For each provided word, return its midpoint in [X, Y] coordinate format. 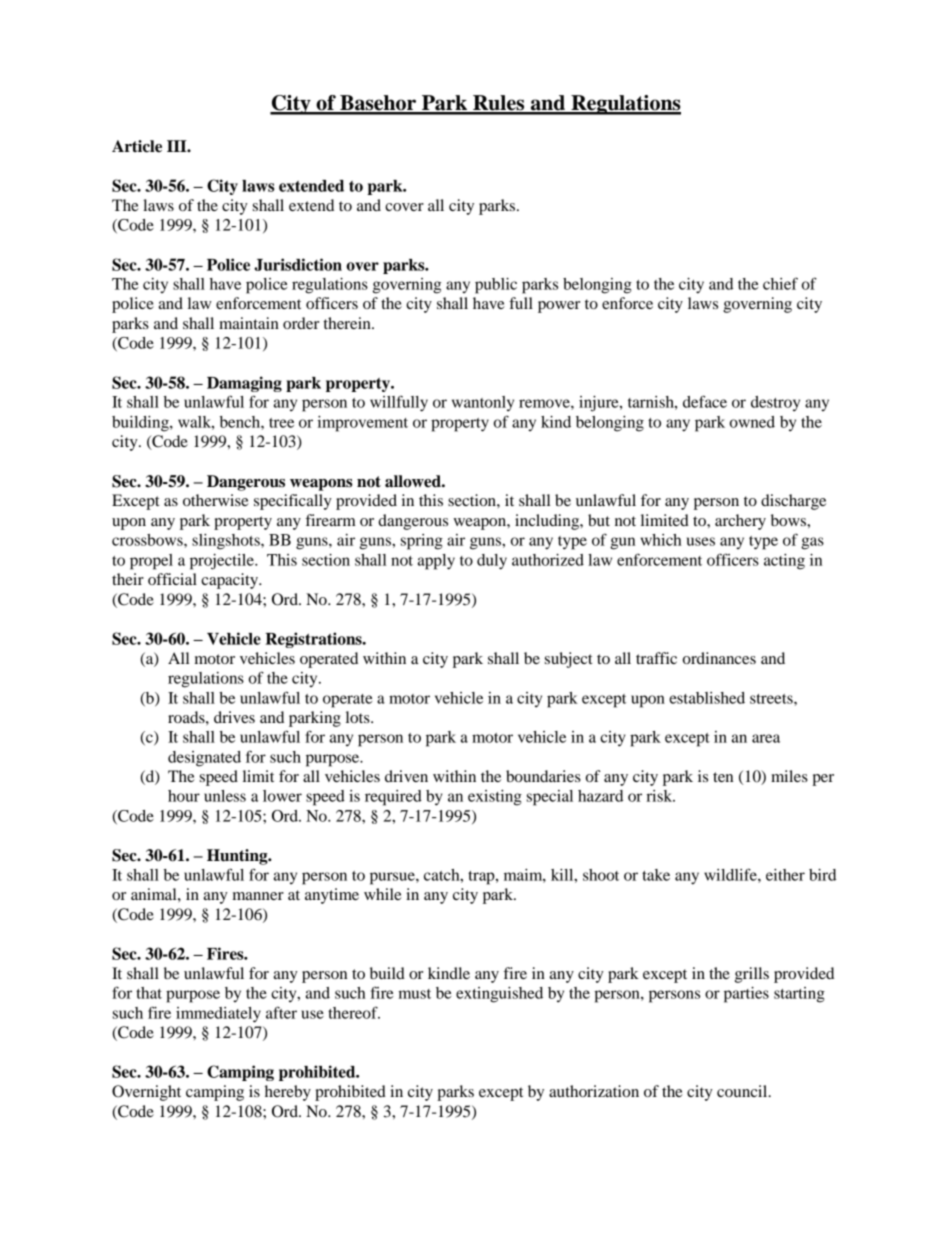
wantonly [483, 403]
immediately [218, 1015]
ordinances [719, 658]
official [172, 579]
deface [705, 401]
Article [137, 146]
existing [495, 798]
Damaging [244, 384]
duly [492, 562]
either [785, 875]
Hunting [238, 857]
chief [780, 283]
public [496, 286]
